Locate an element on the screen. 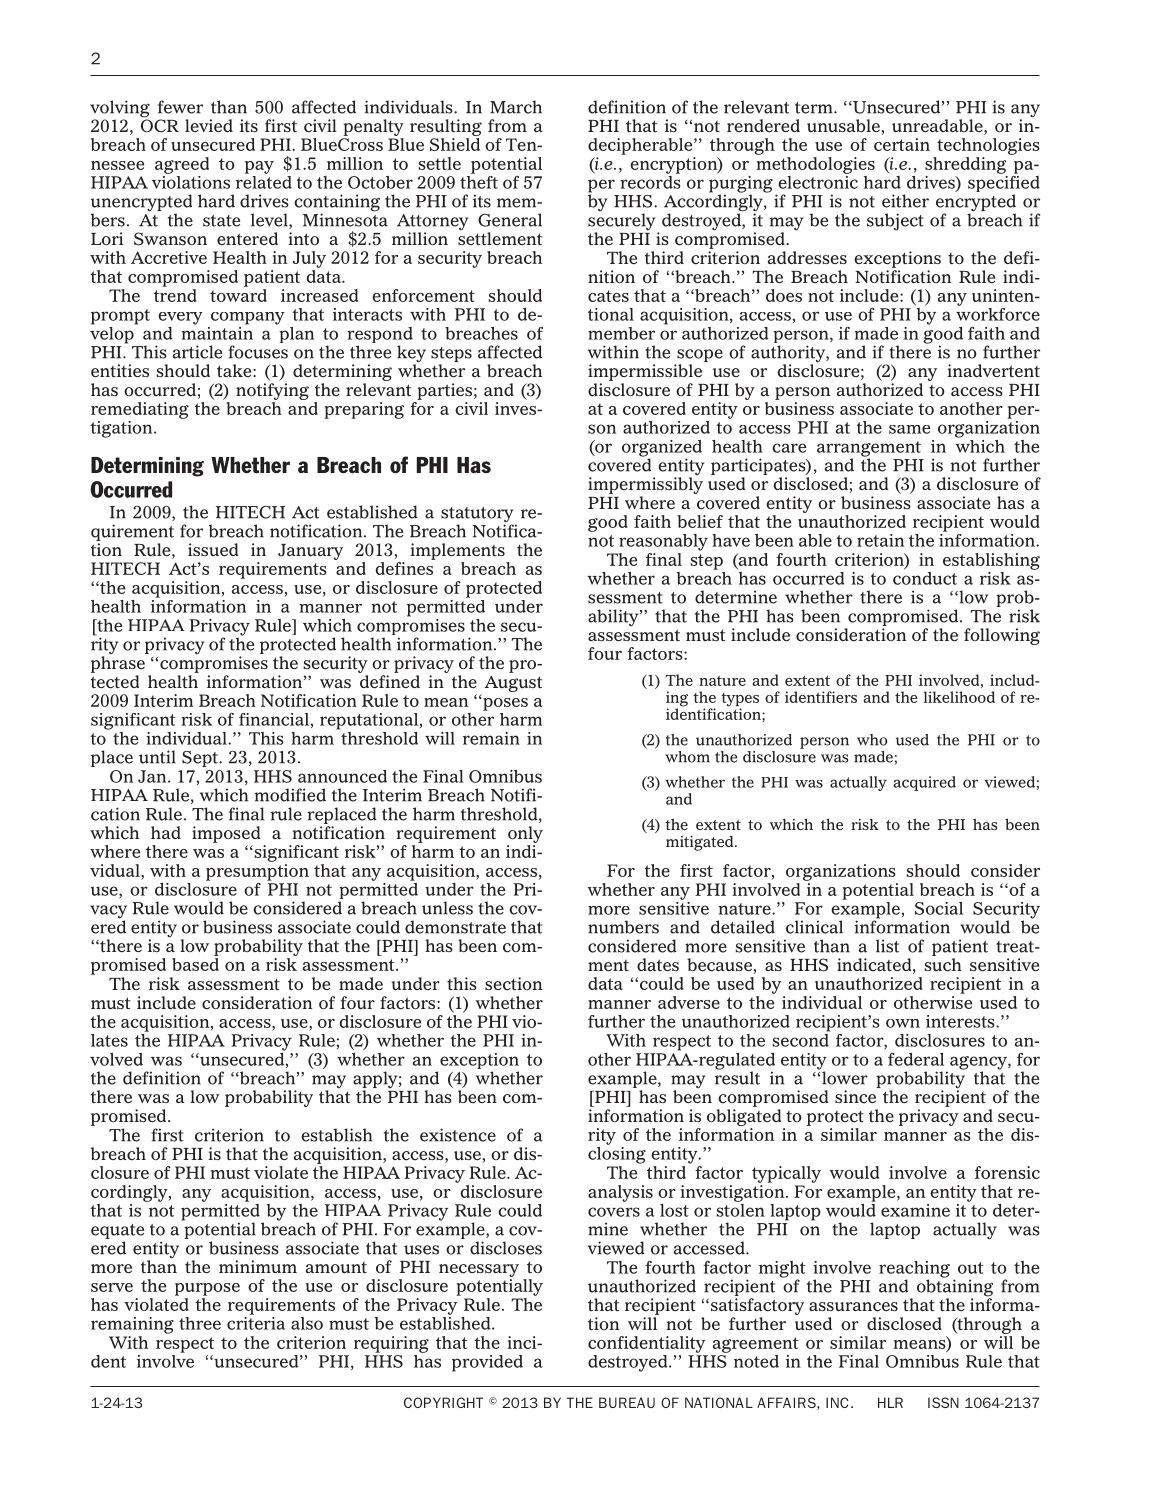 The image size is (1153, 1492). federal is located at coordinates (916, 1059).
